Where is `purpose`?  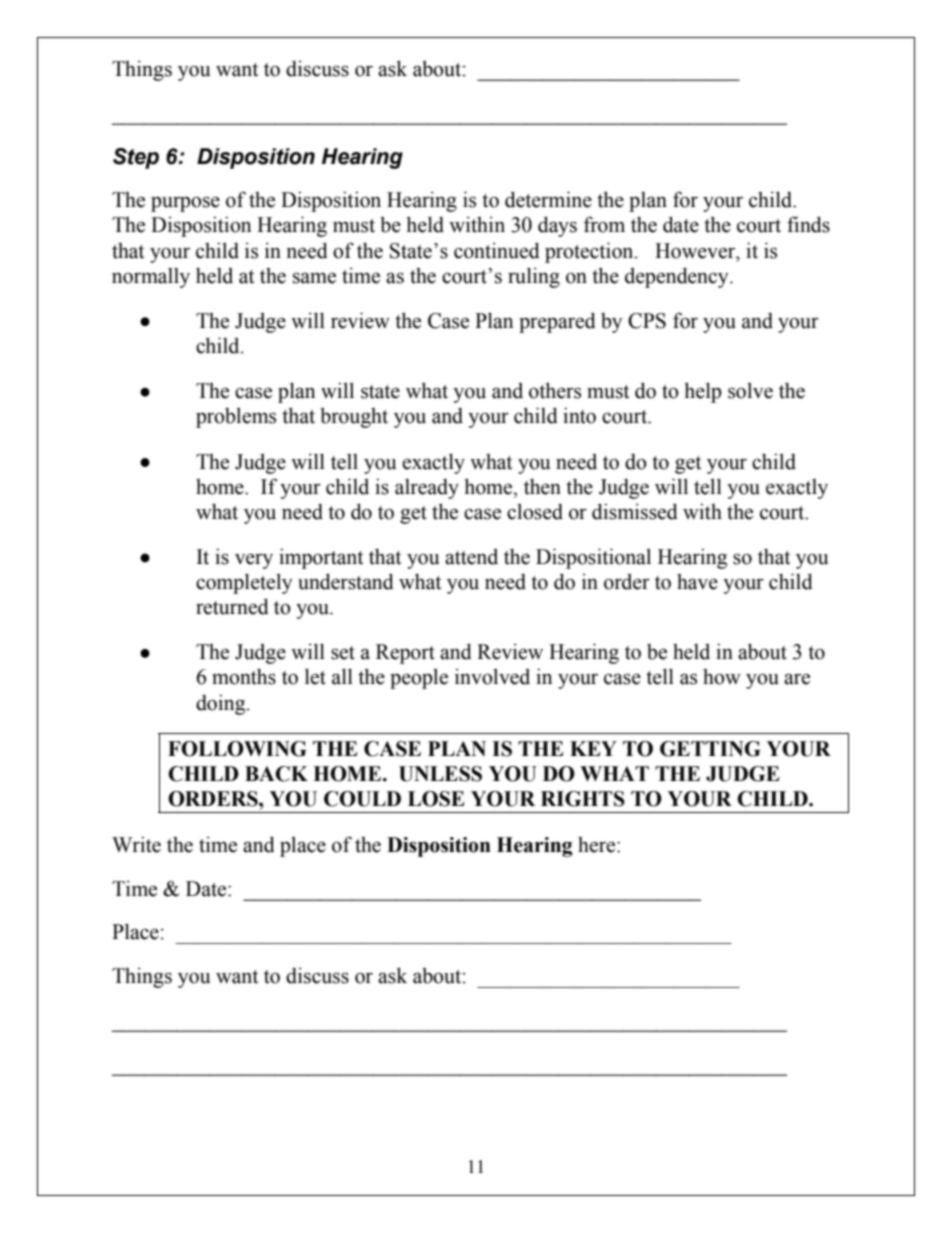
purpose is located at coordinates (185, 204).
